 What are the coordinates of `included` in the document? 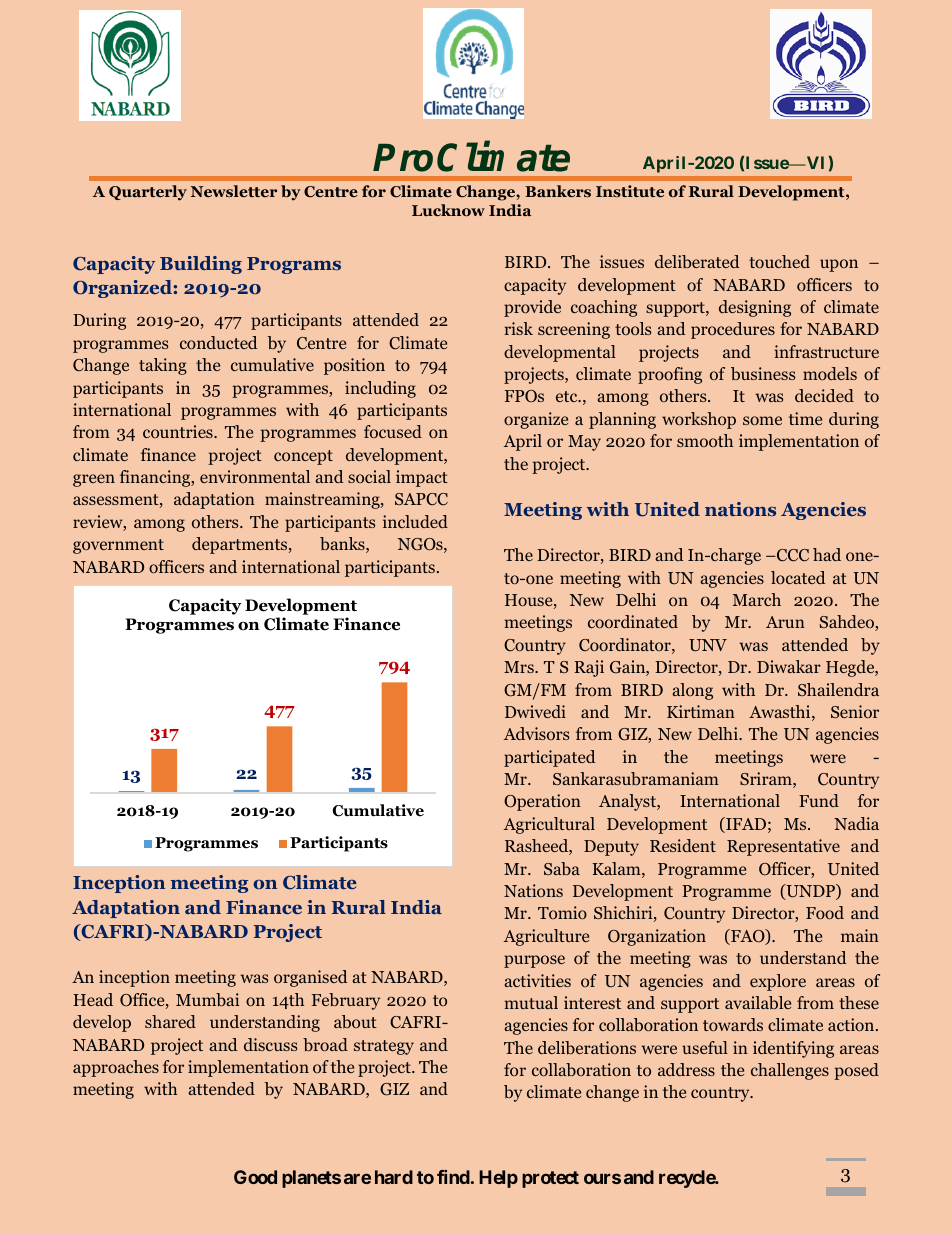 It's located at (415, 521).
